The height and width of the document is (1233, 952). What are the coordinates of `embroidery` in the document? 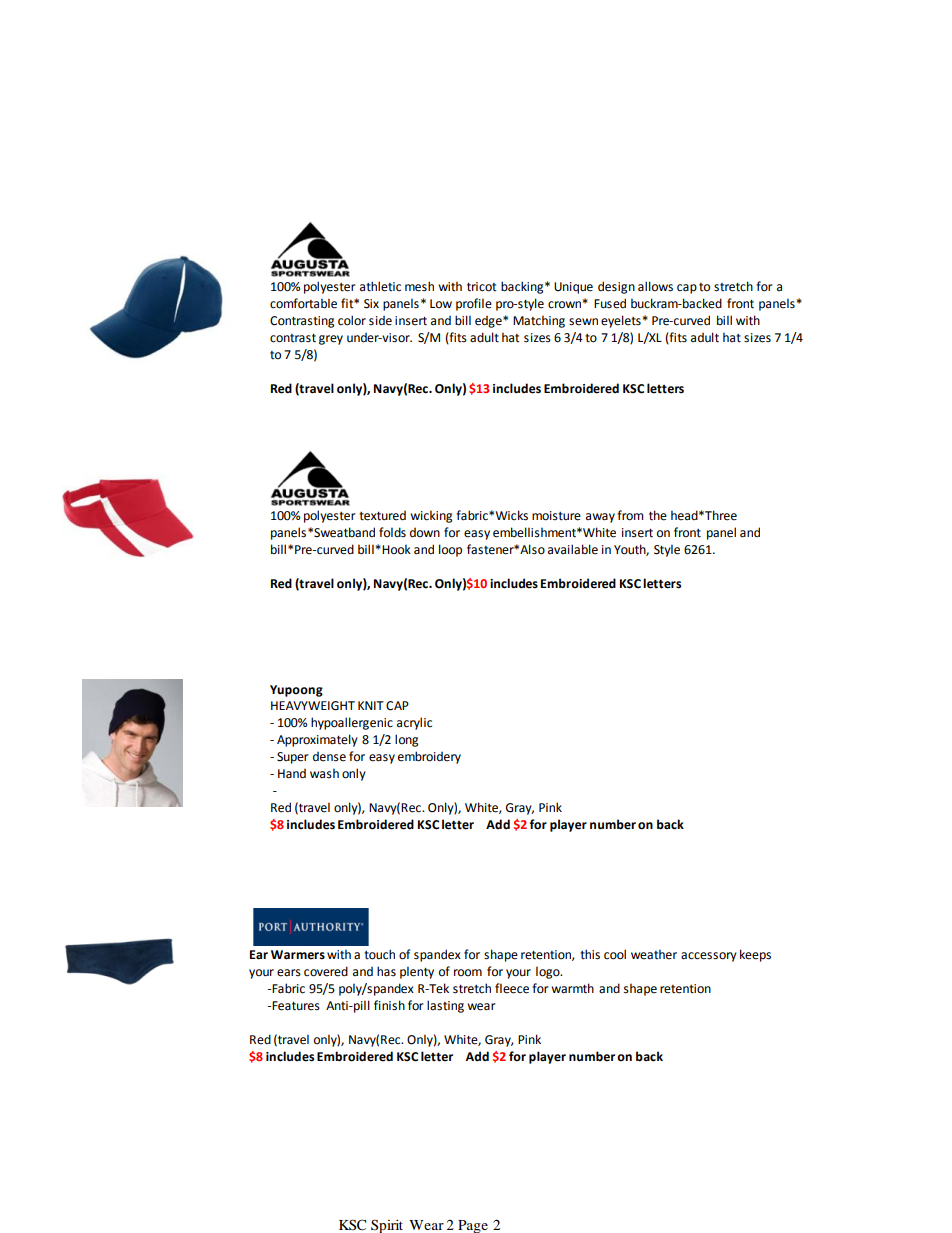 It's located at (429, 757).
